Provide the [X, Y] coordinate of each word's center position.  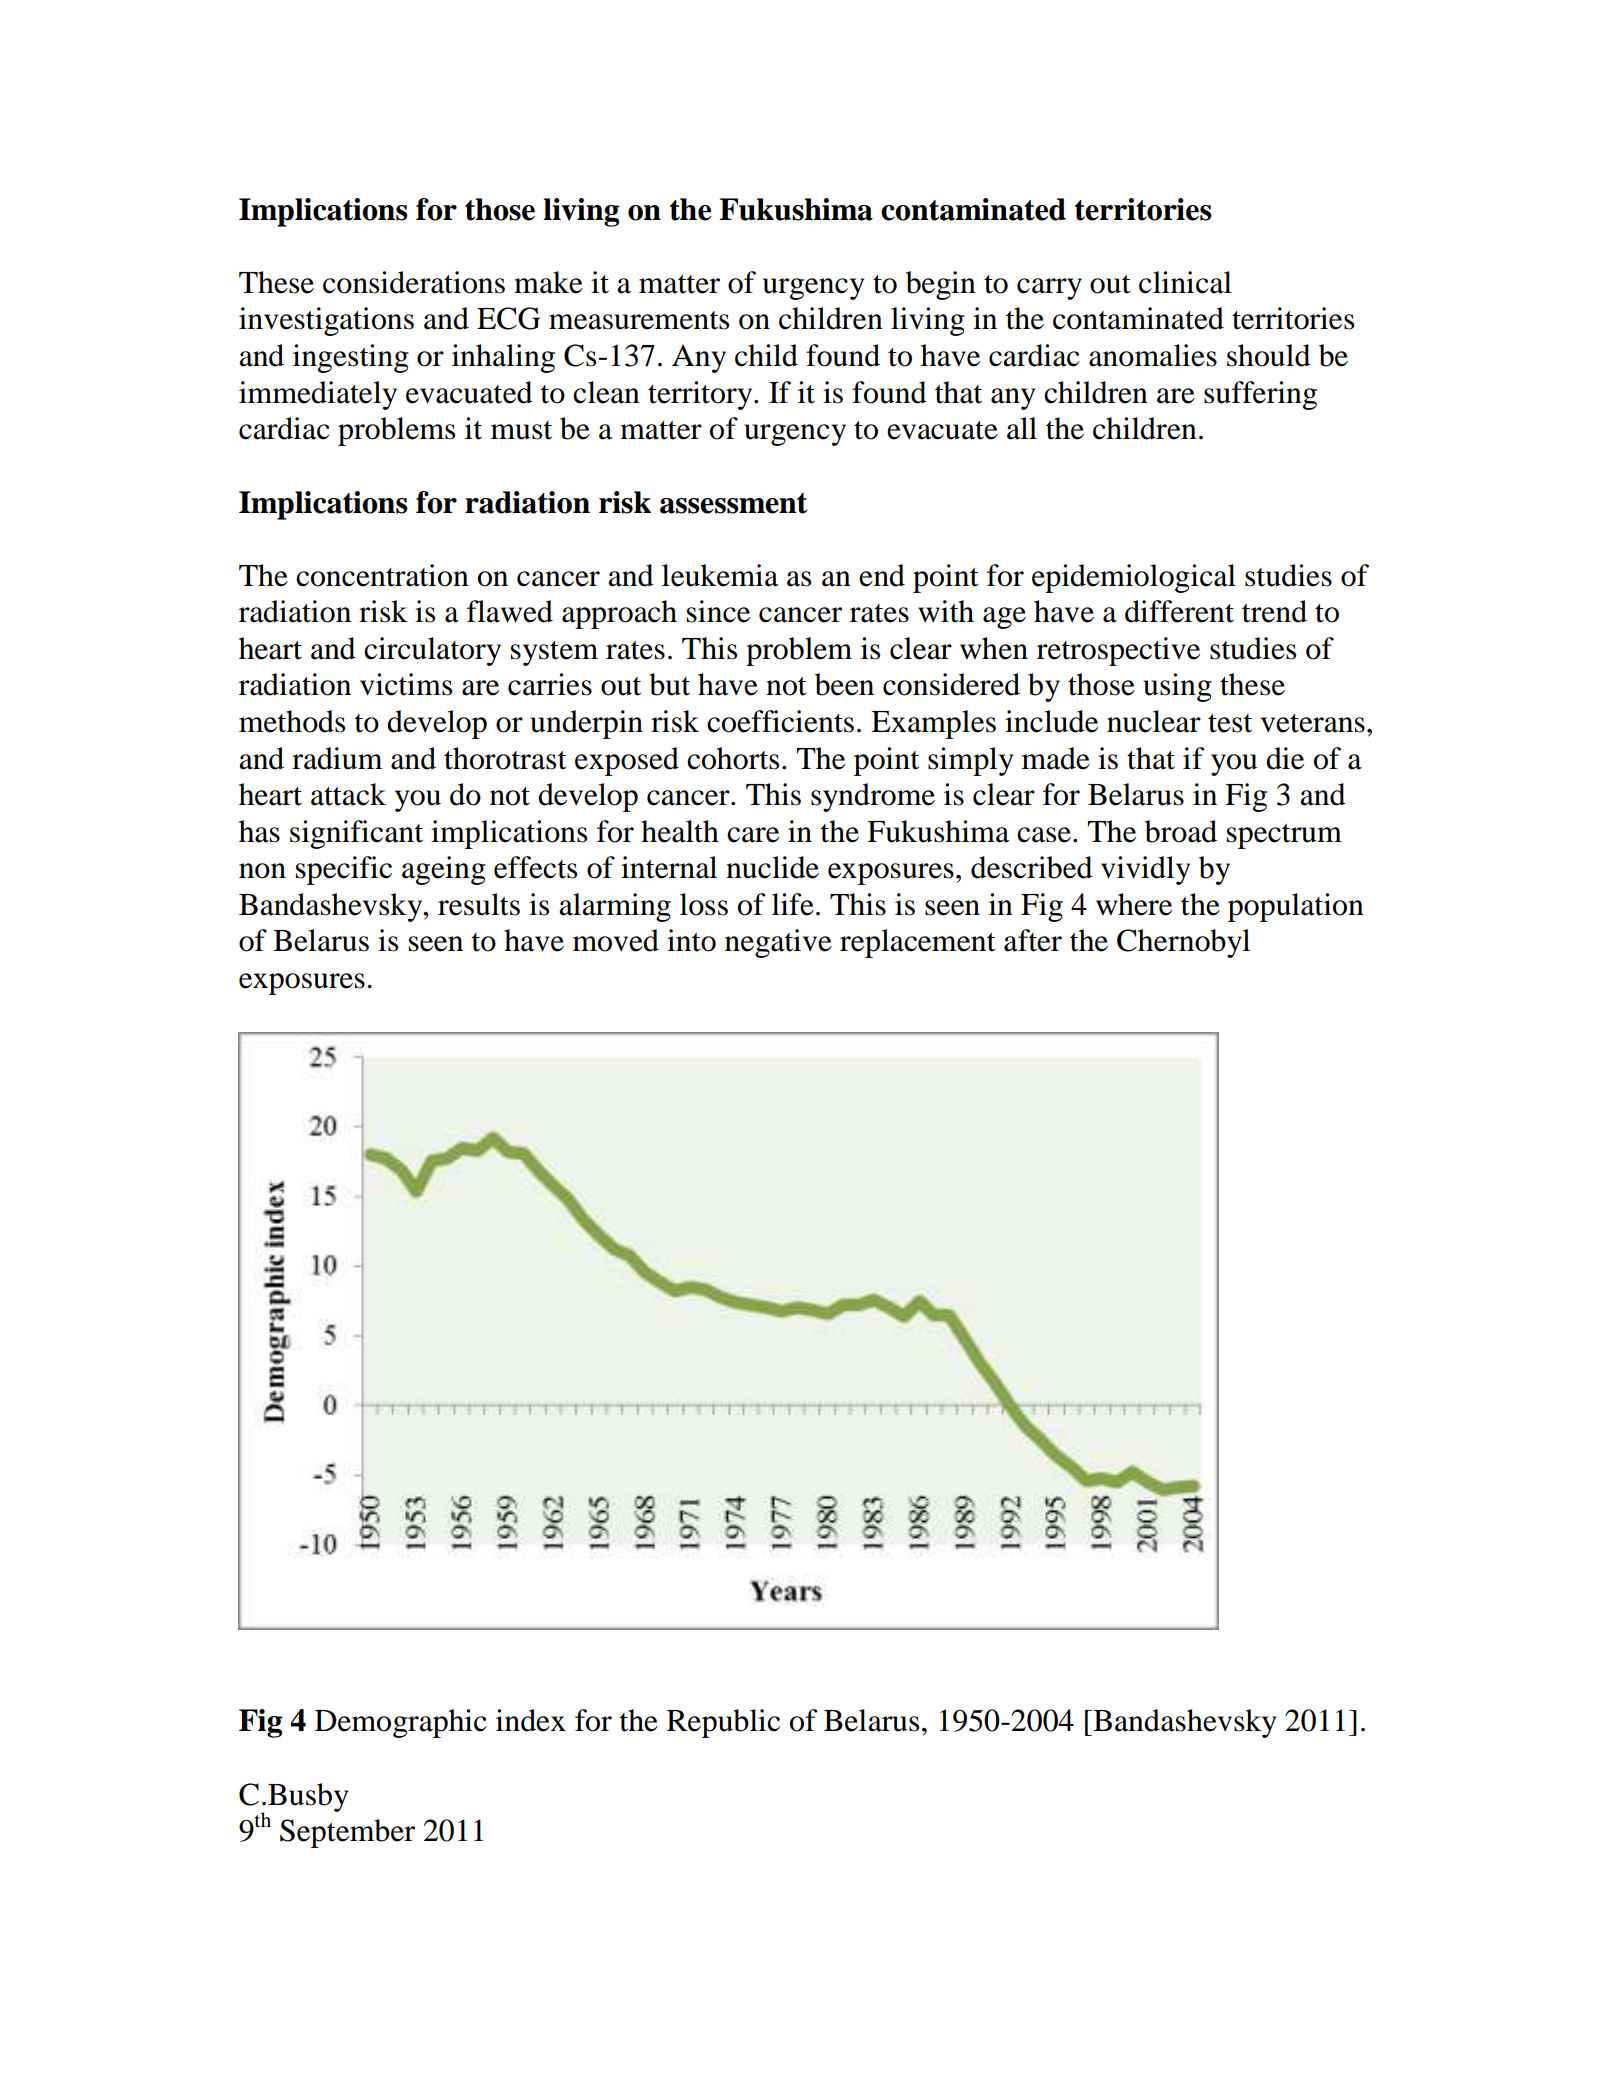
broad [1181, 831]
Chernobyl [1183, 943]
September [347, 1833]
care [753, 835]
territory [701, 395]
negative [778, 943]
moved [616, 940]
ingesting [351, 358]
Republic [723, 1723]
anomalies [1153, 355]
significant [356, 834]
